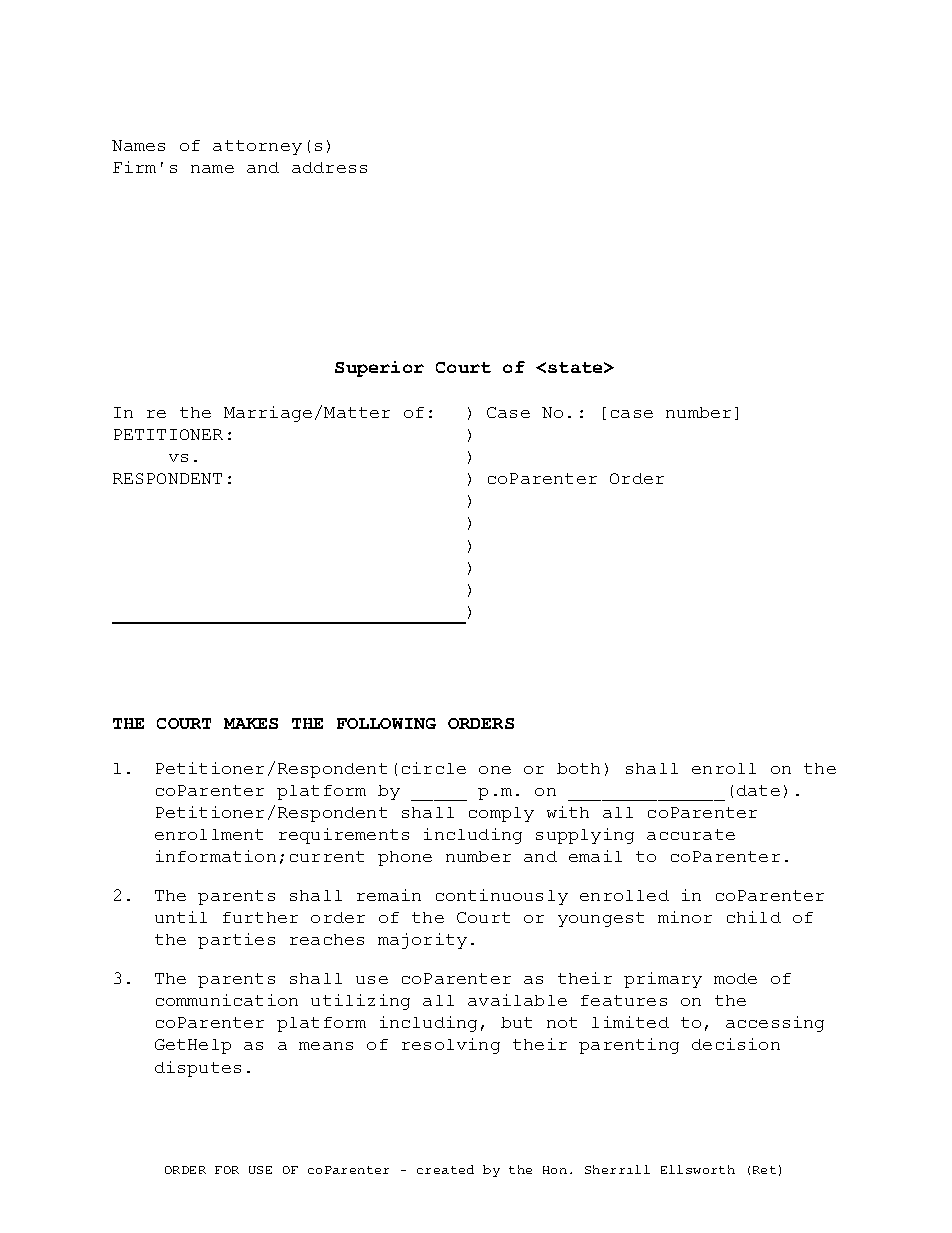  I want to click on both, so click(578, 768).
